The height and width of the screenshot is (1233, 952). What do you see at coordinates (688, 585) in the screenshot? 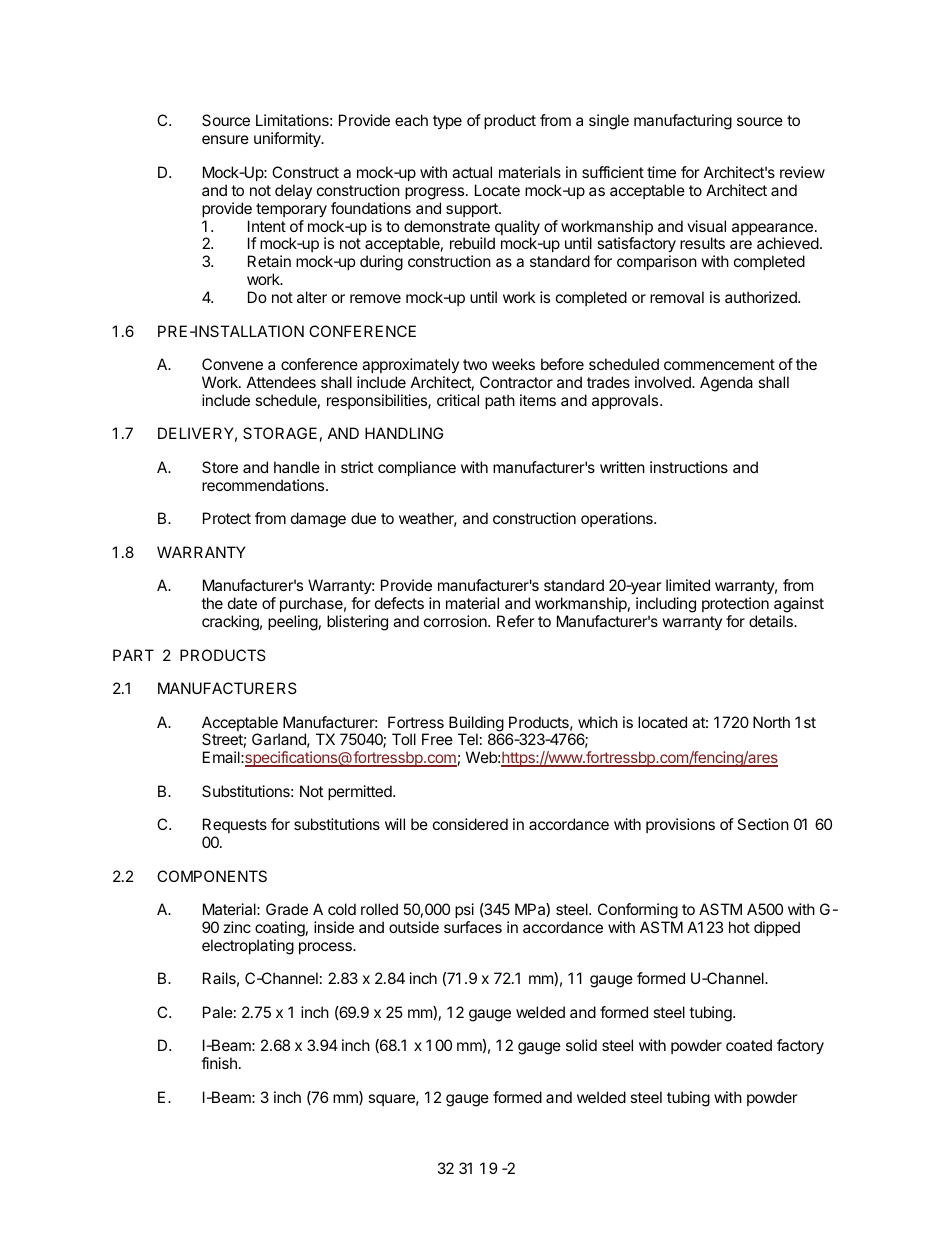
I see `limited` at bounding box center [688, 585].
